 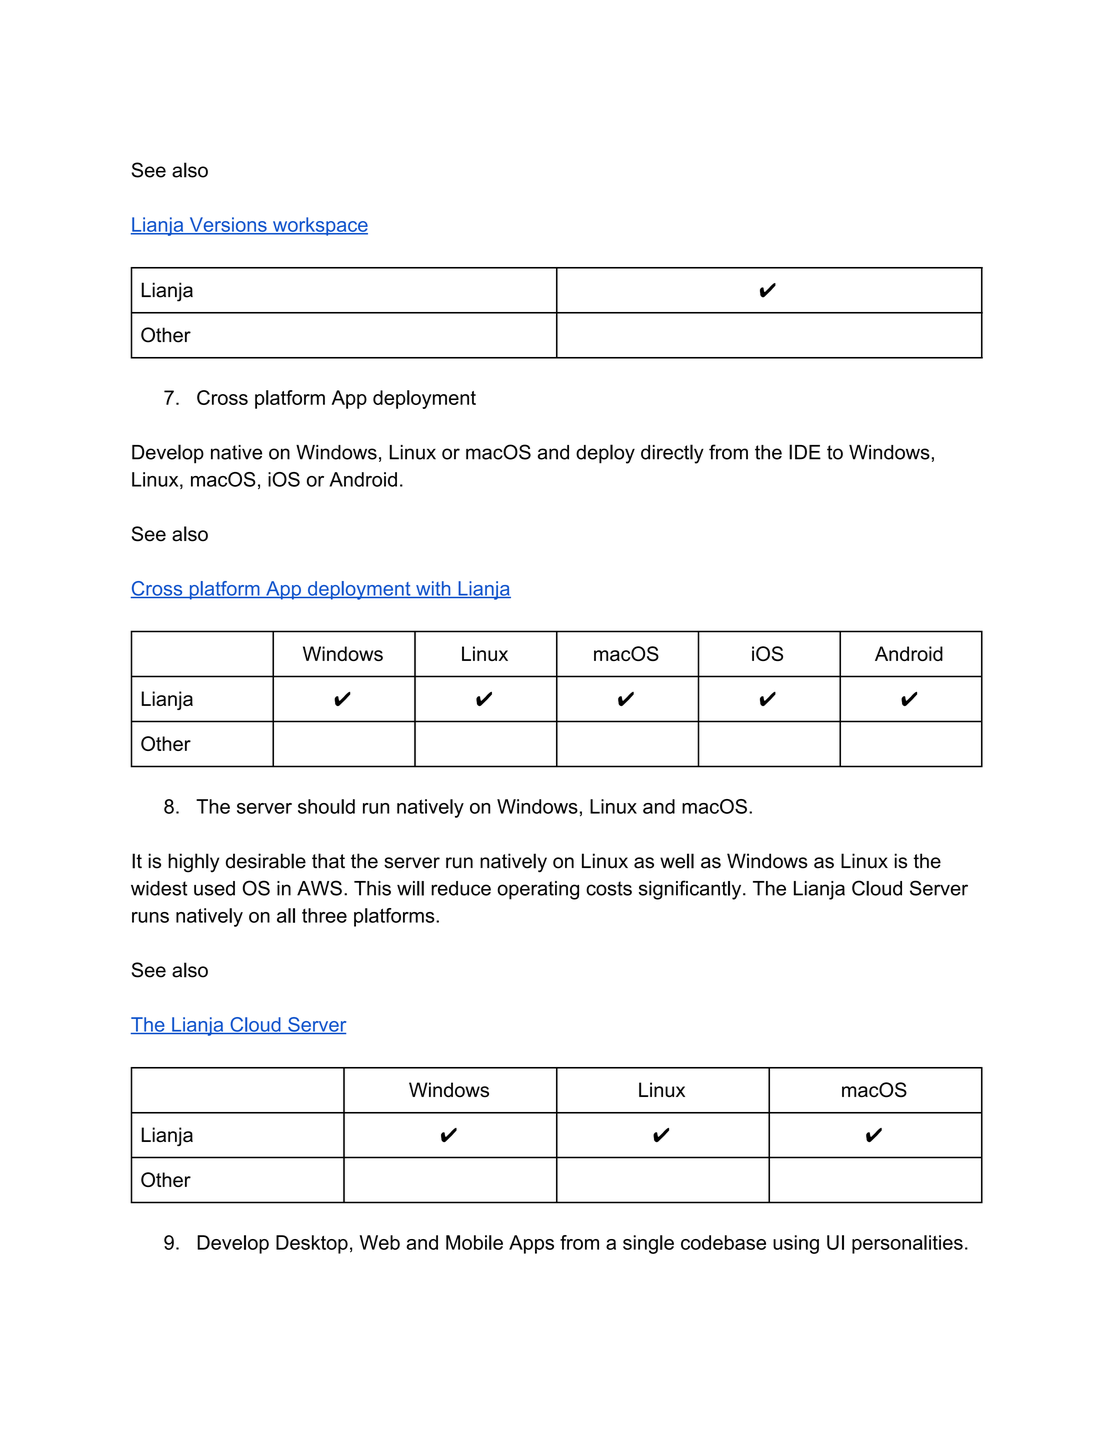 I want to click on well, so click(x=677, y=861).
